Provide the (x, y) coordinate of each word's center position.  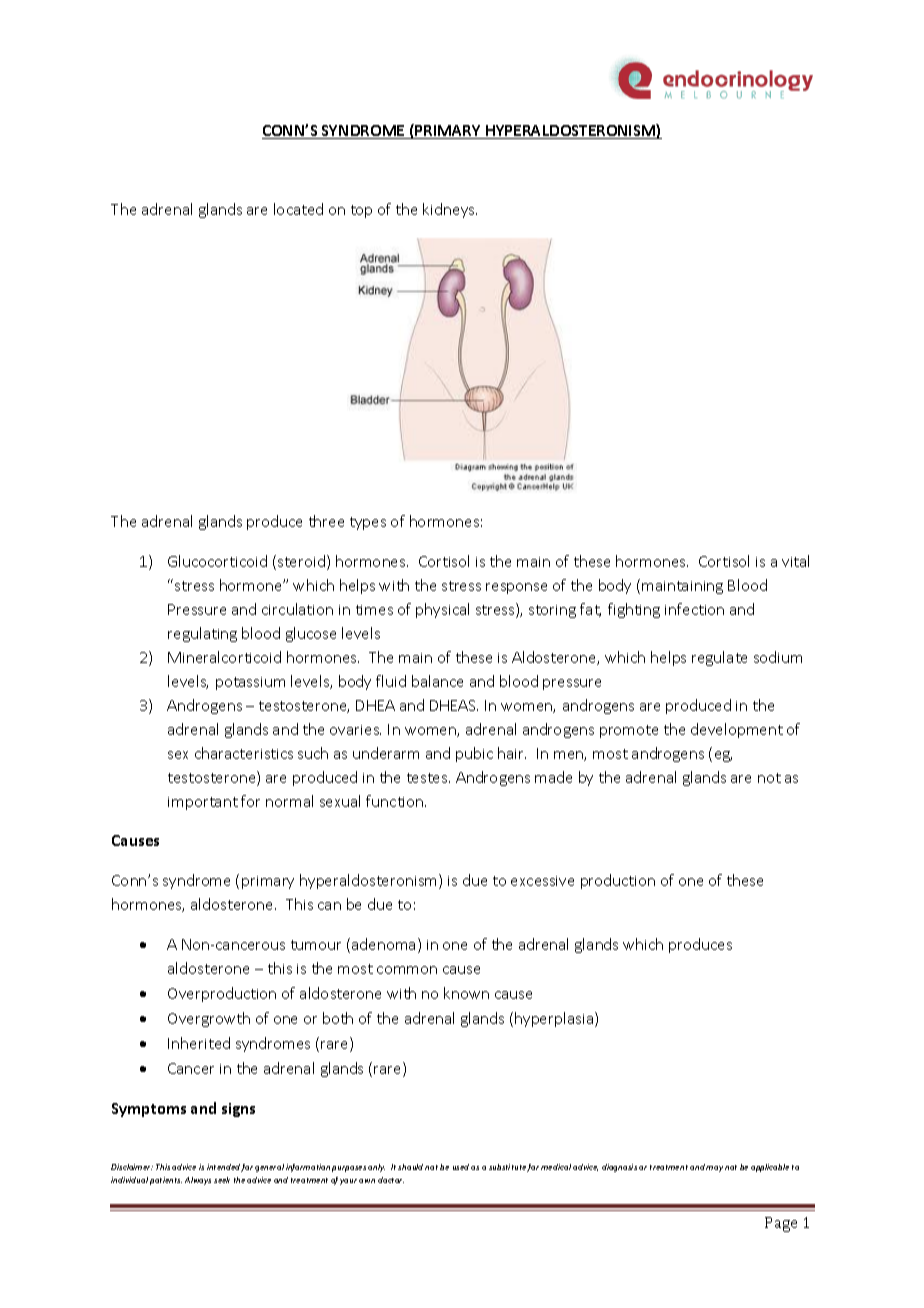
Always (198, 1181)
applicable (770, 1168)
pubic (474, 754)
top (361, 211)
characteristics (244, 753)
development (737, 730)
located (298, 209)
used (461, 1167)
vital (795, 561)
